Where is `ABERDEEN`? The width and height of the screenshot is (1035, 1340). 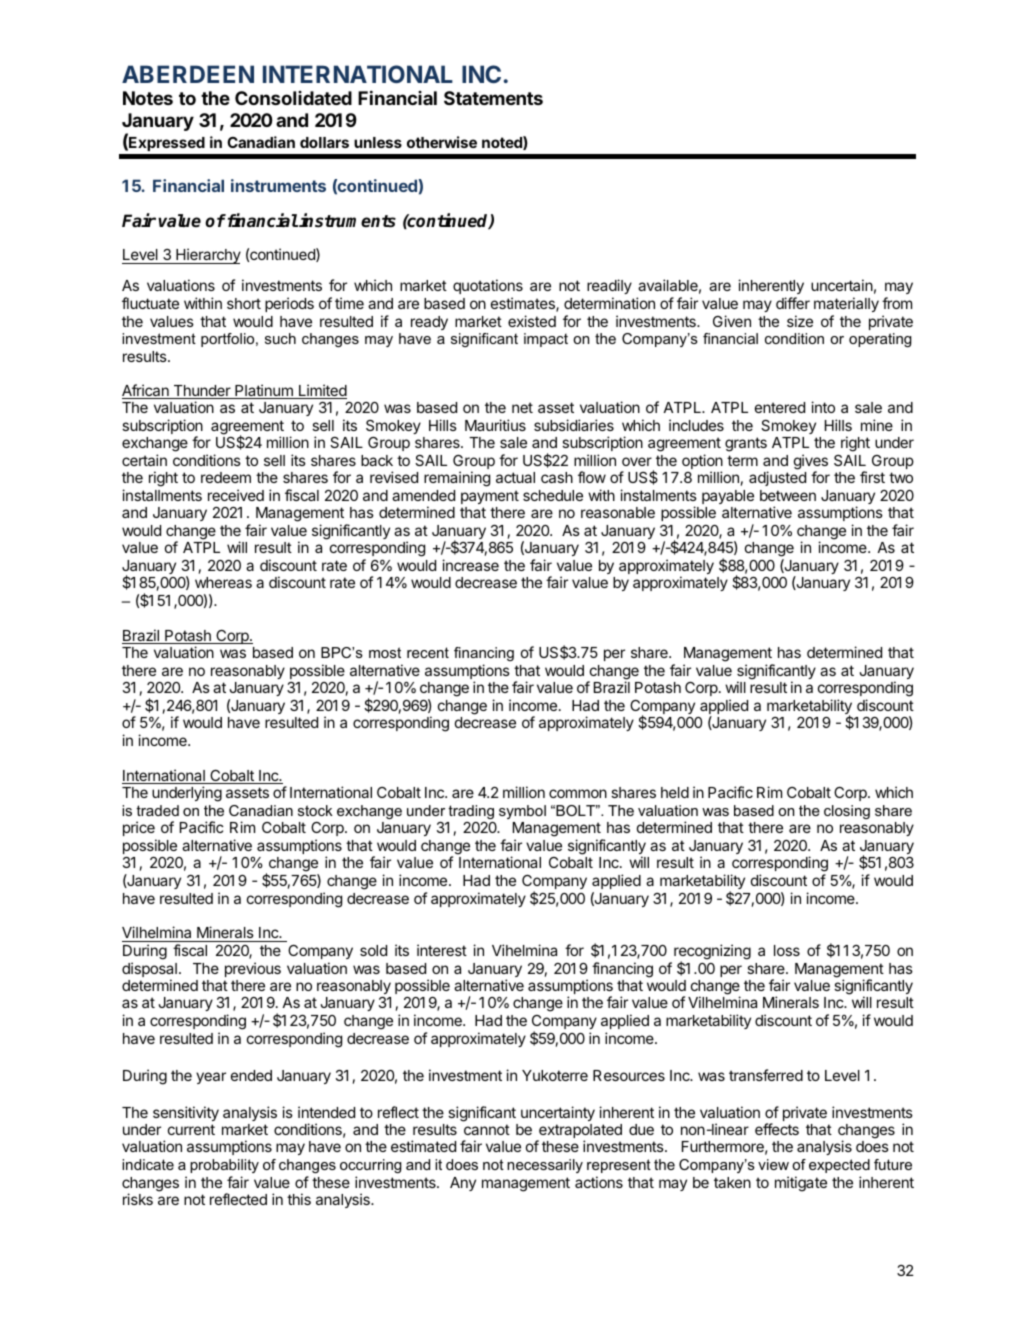 ABERDEEN is located at coordinates (188, 74).
